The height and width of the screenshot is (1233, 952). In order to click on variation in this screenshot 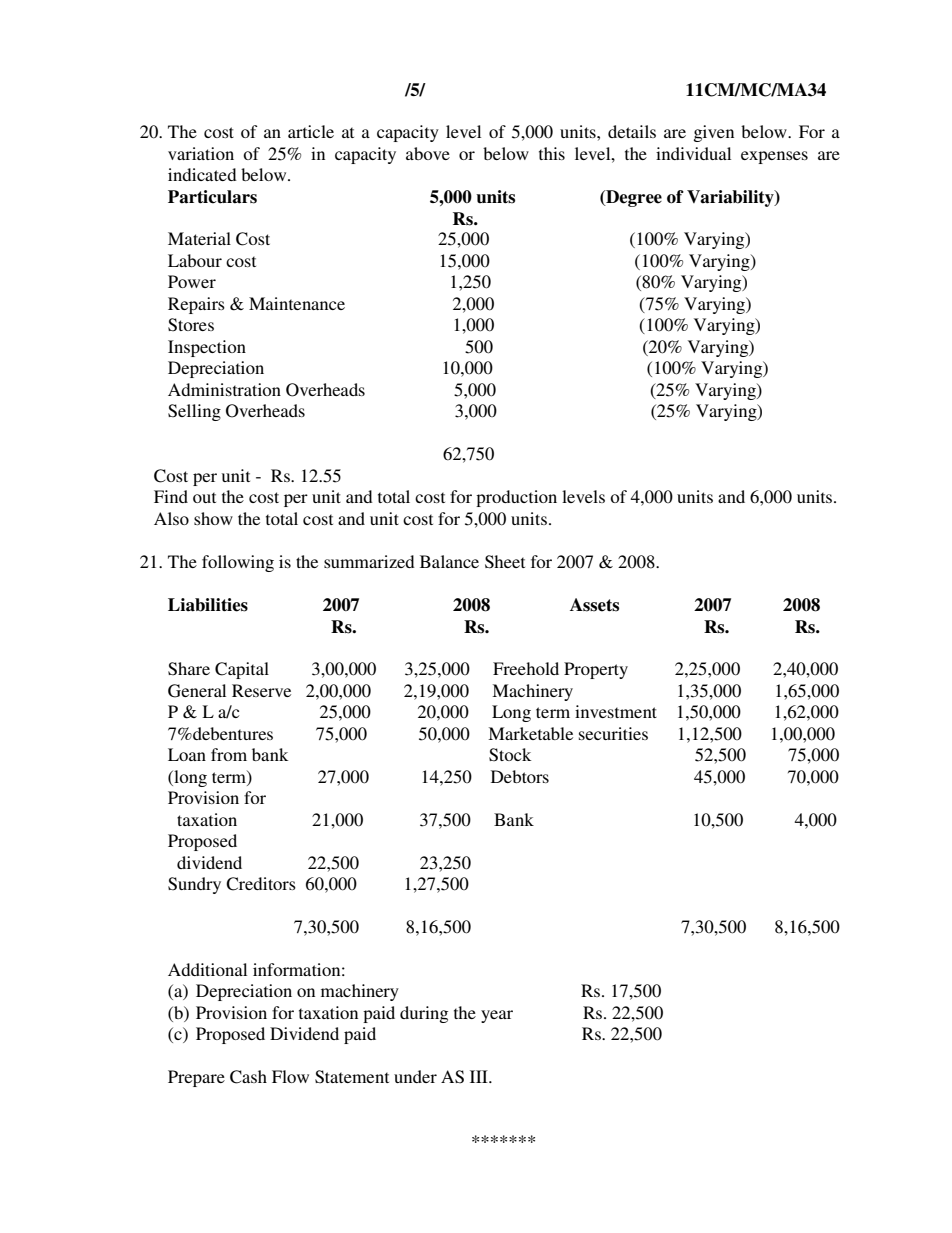, I will do `click(201, 153)`.
